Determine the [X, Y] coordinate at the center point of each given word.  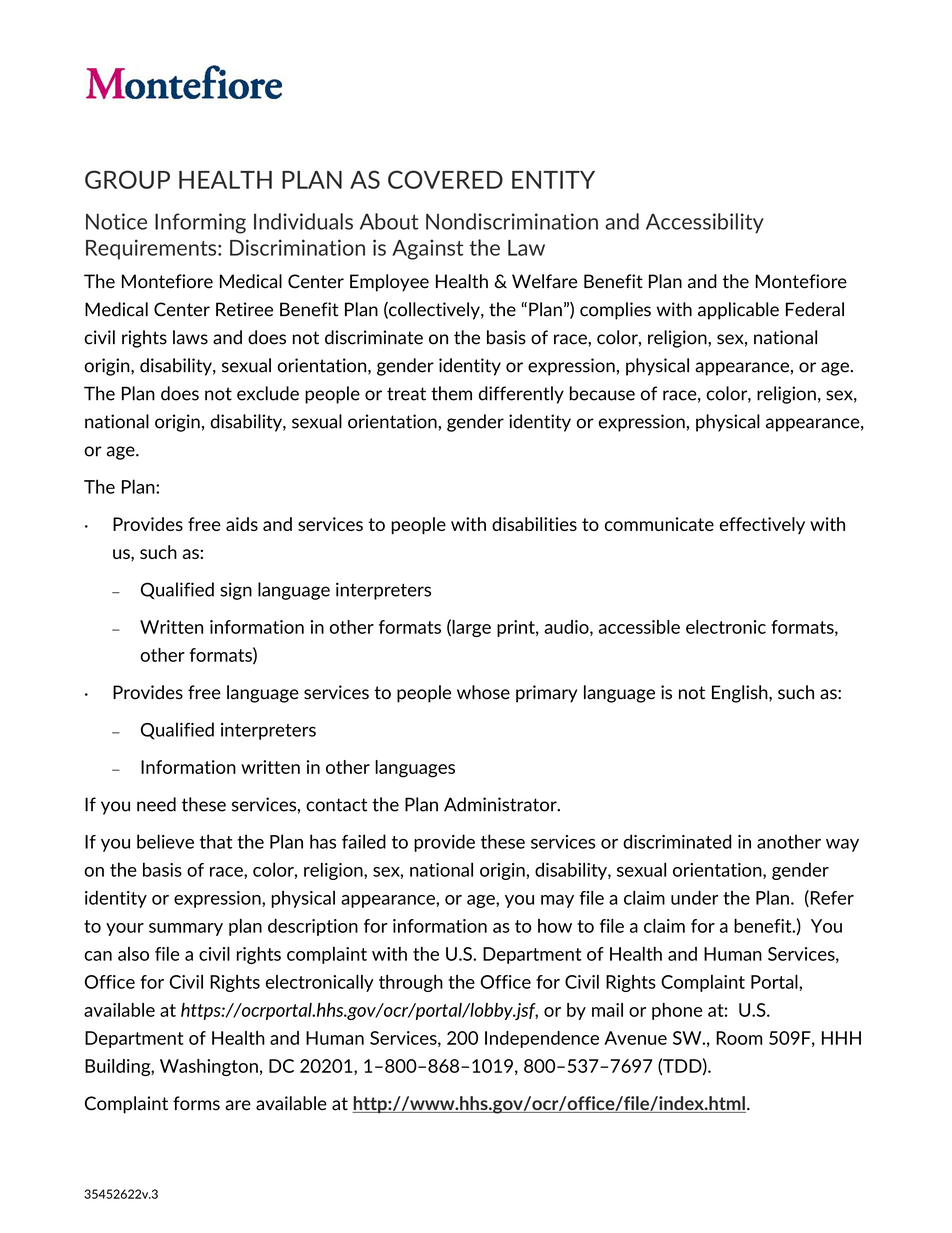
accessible [639, 627]
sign [236, 591]
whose [483, 692]
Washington [209, 1067]
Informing [200, 223]
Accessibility [705, 223]
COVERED [445, 179]
